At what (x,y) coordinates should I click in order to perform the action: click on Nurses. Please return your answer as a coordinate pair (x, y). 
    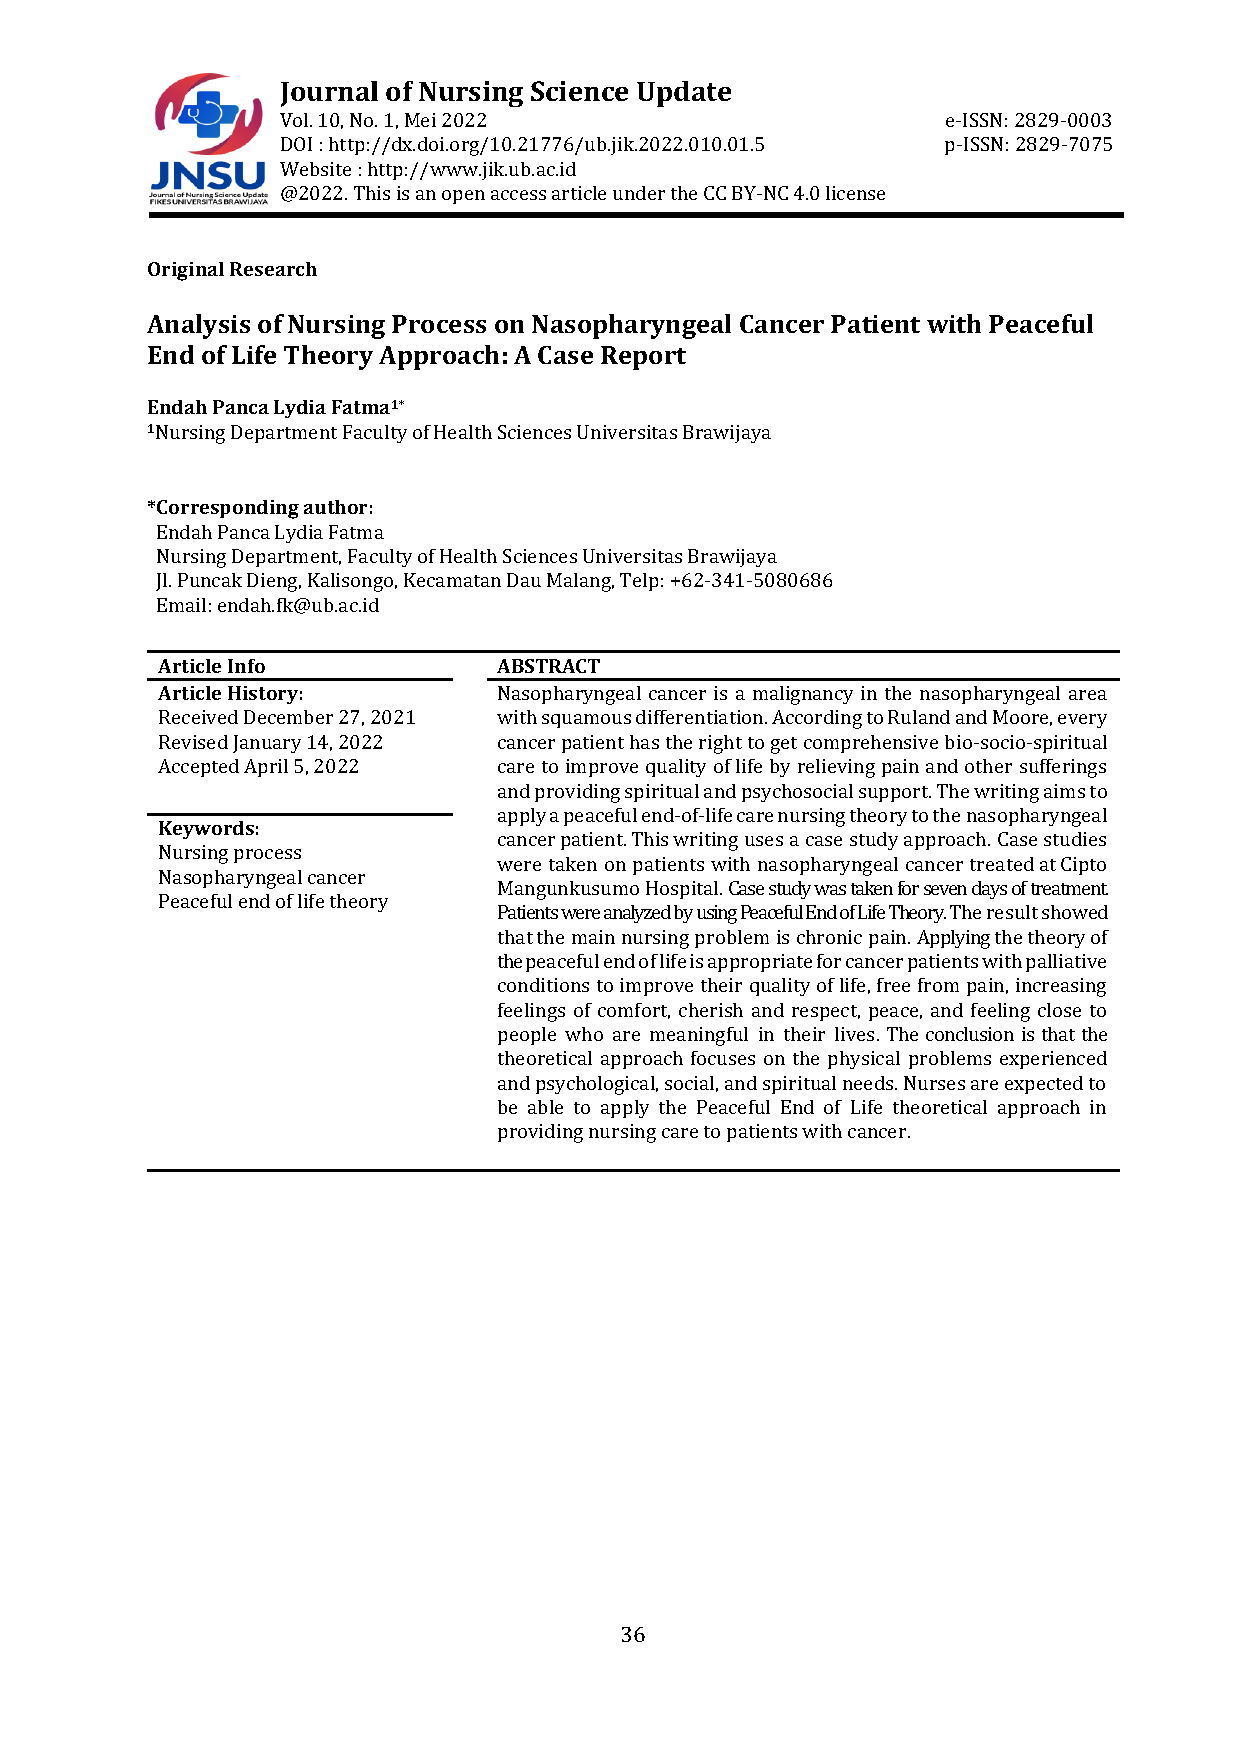
    Looking at the image, I should click on (934, 1083).
